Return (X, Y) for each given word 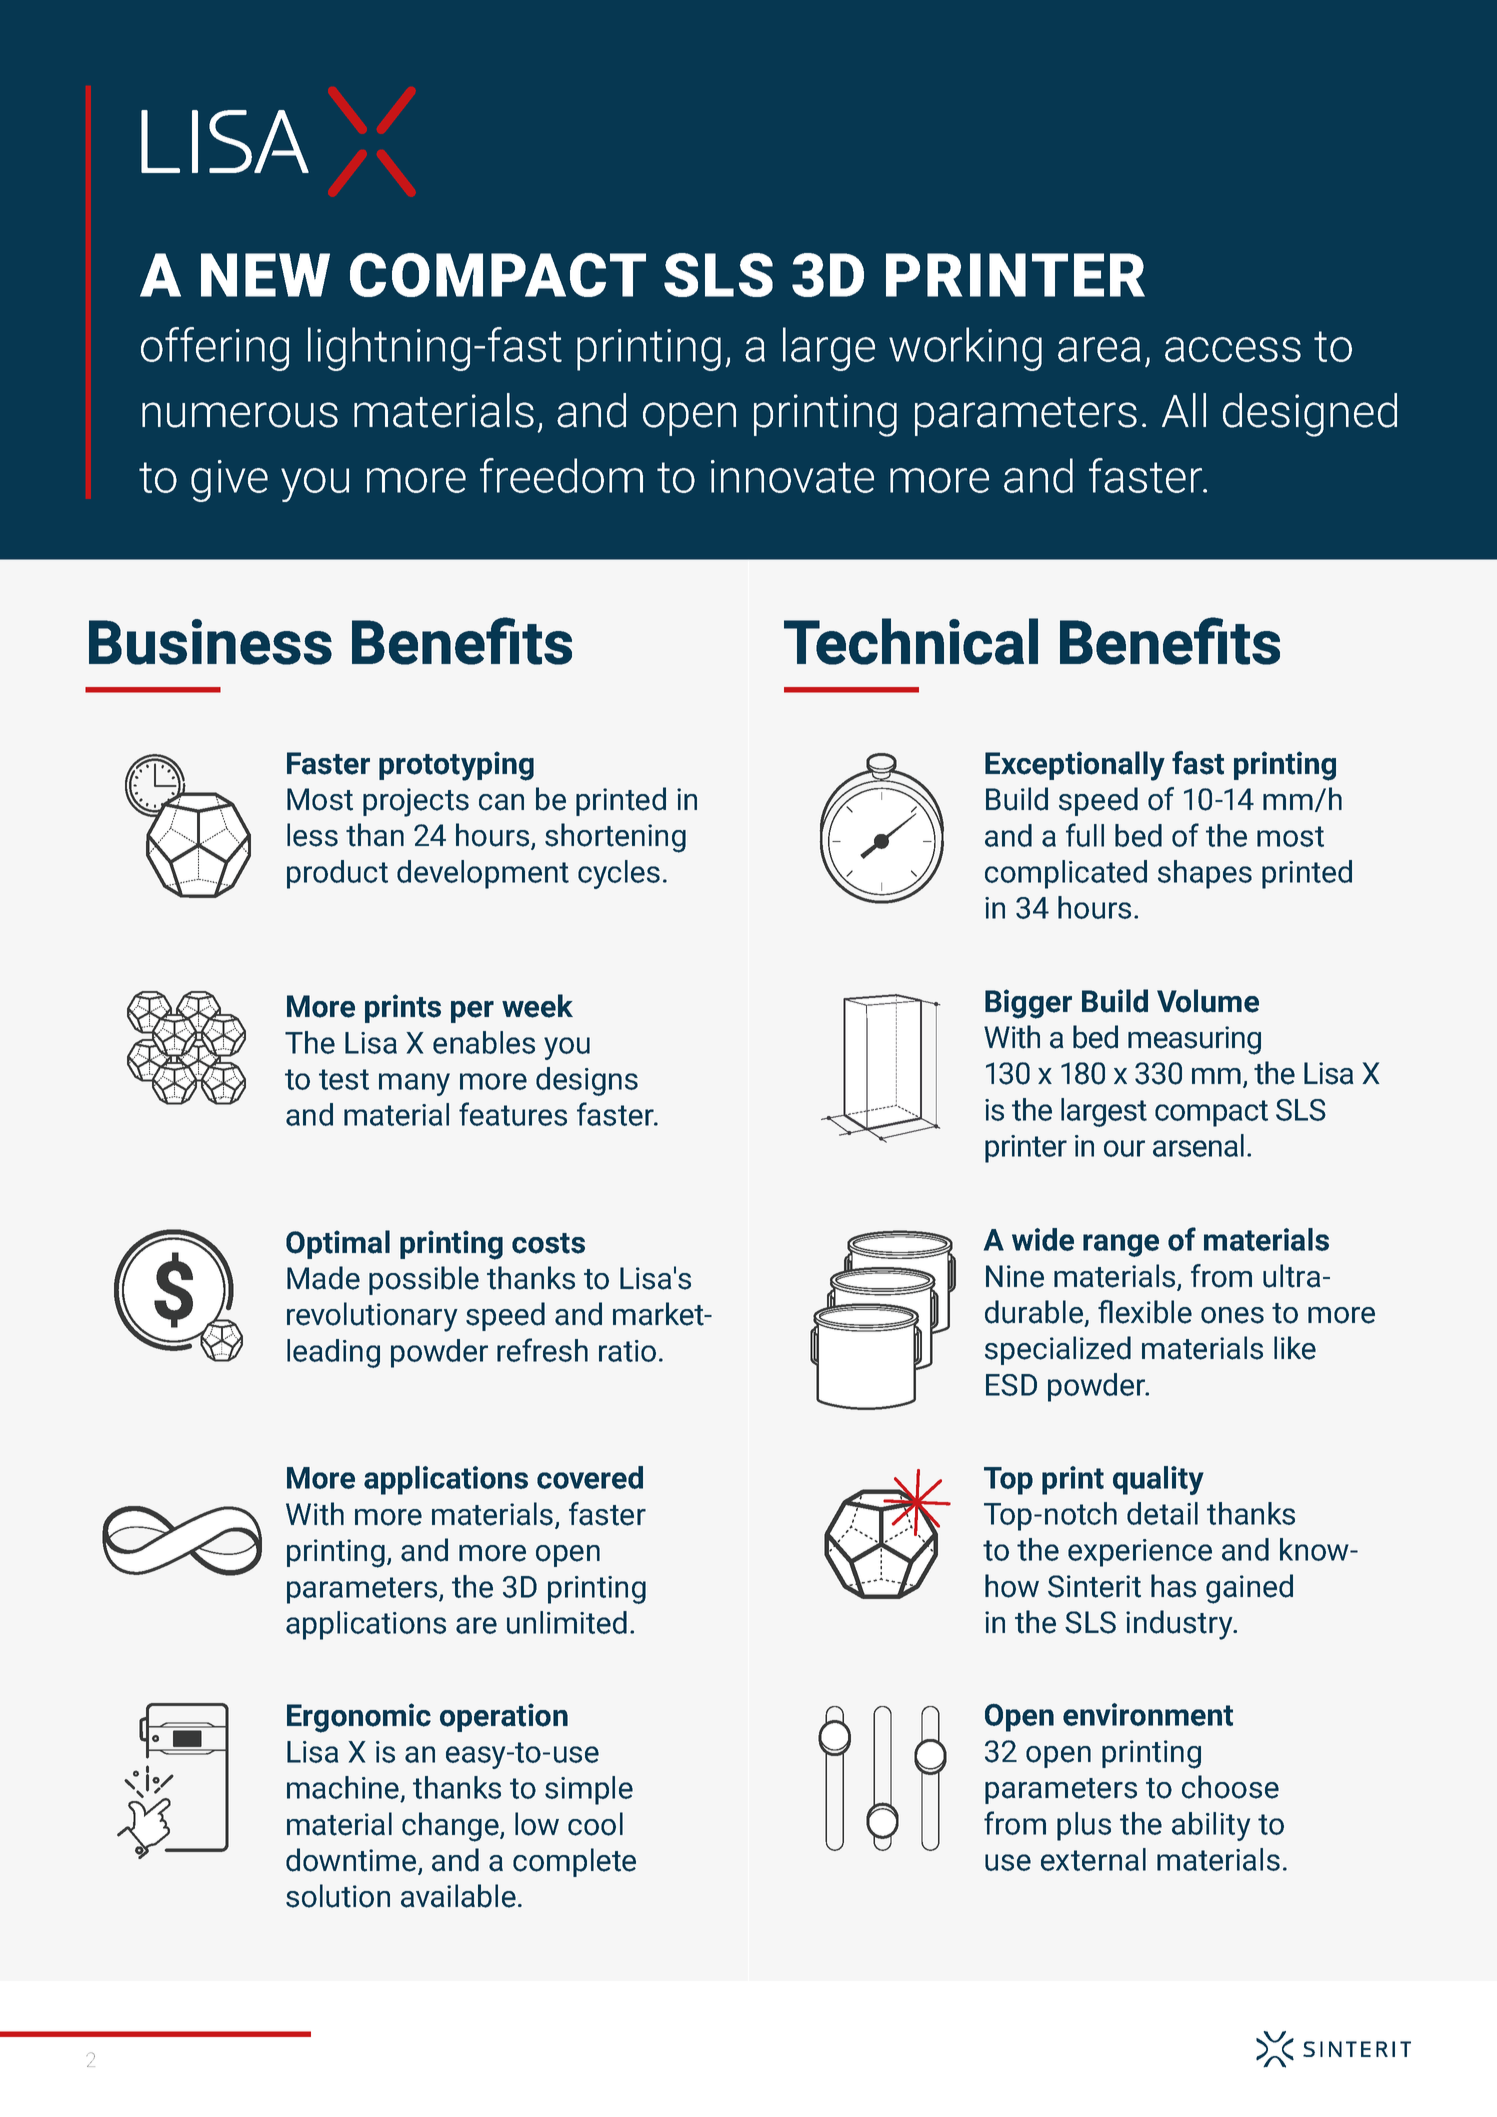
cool (595, 1824)
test (344, 1079)
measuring (1194, 1040)
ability (1211, 1826)
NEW (265, 275)
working (965, 349)
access (1233, 349)
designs (587, 1081)
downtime (352, 1861)
